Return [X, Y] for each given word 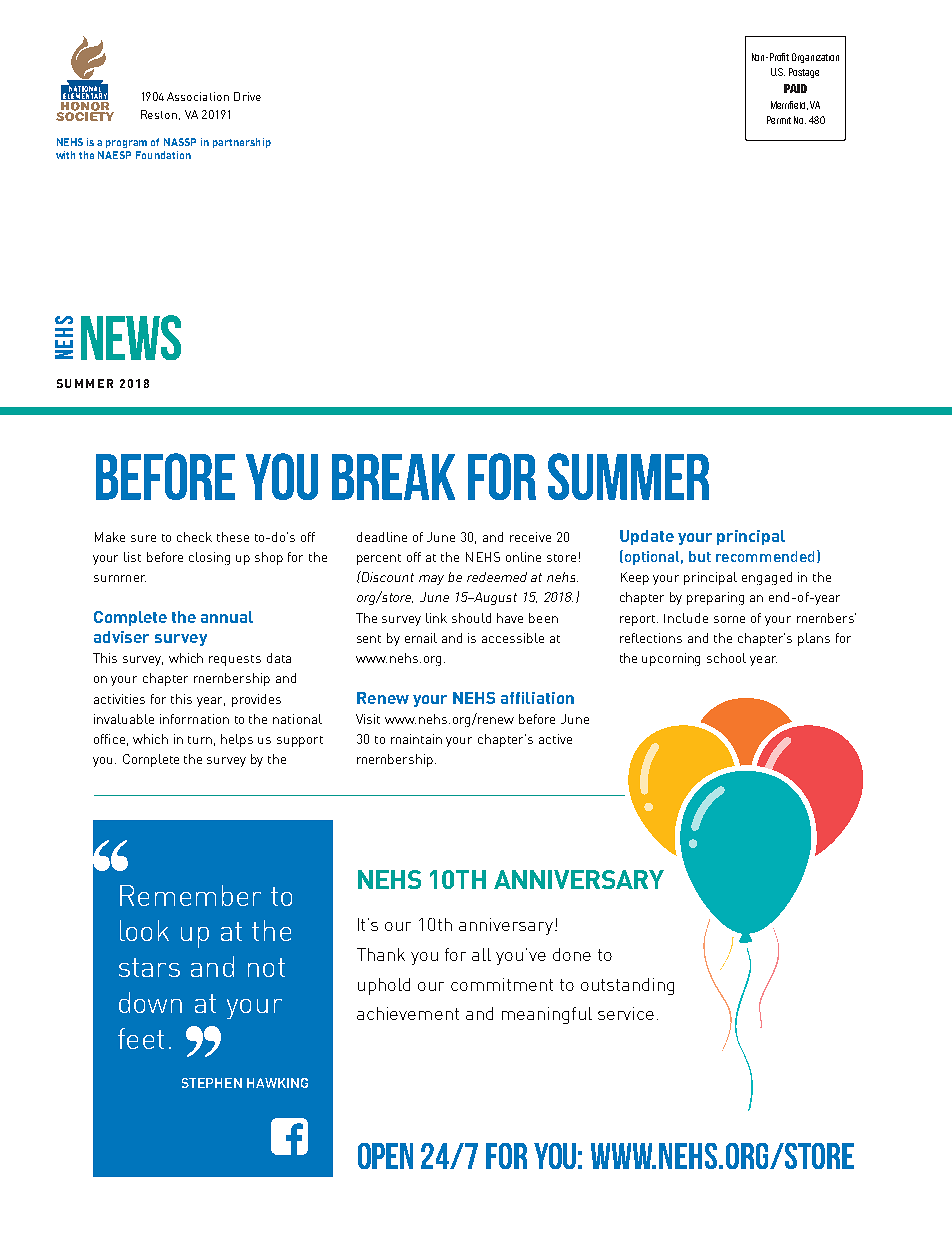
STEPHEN [212, 1083]
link [436, 618]
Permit [779, 120]
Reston [159, 114]
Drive [247, 96]
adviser [121, 637]
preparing [715, 598]
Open [385, 1156]
